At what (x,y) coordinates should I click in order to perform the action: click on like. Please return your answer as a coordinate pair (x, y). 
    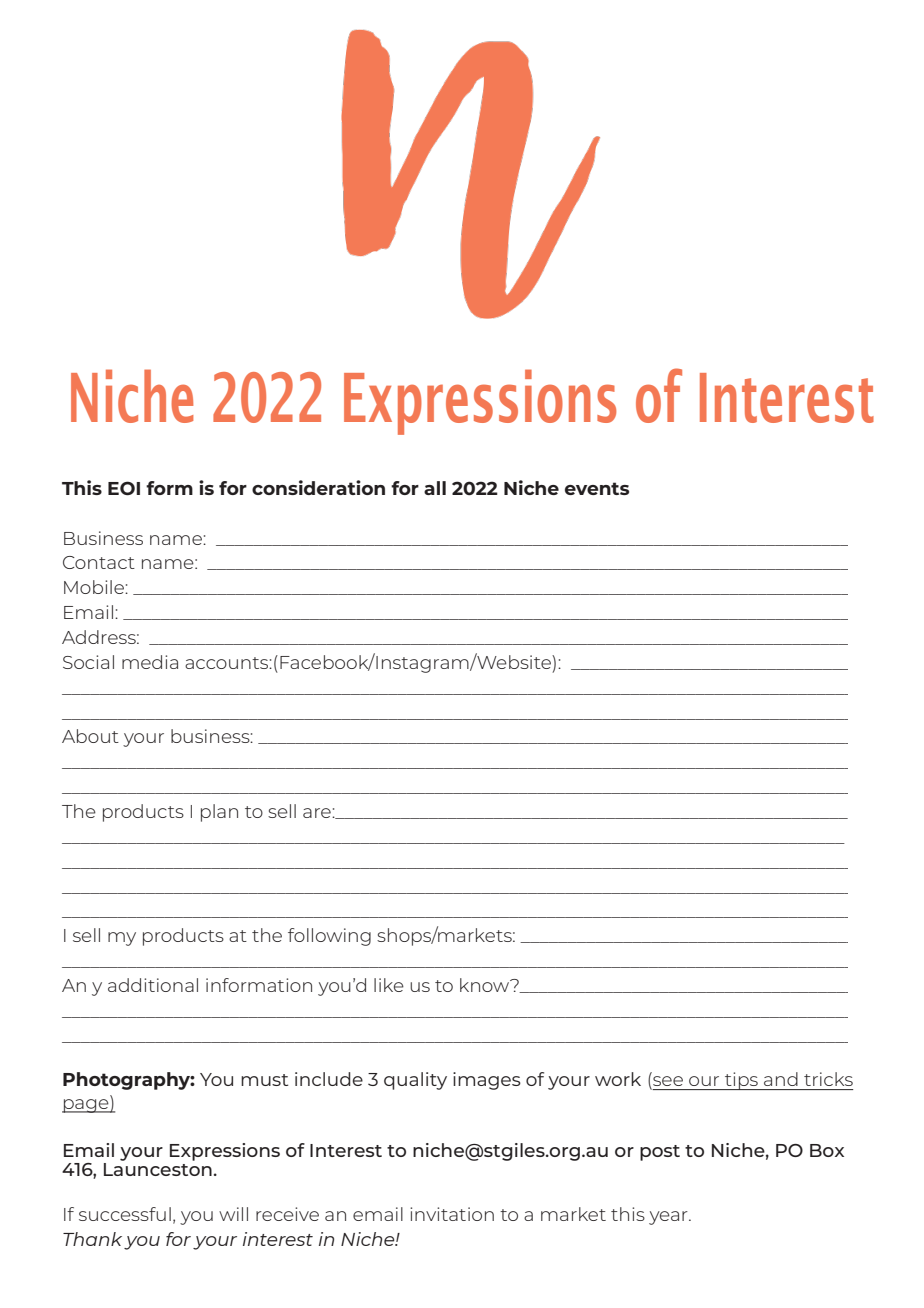
    Looking at the image, I should click on (389, 985).
